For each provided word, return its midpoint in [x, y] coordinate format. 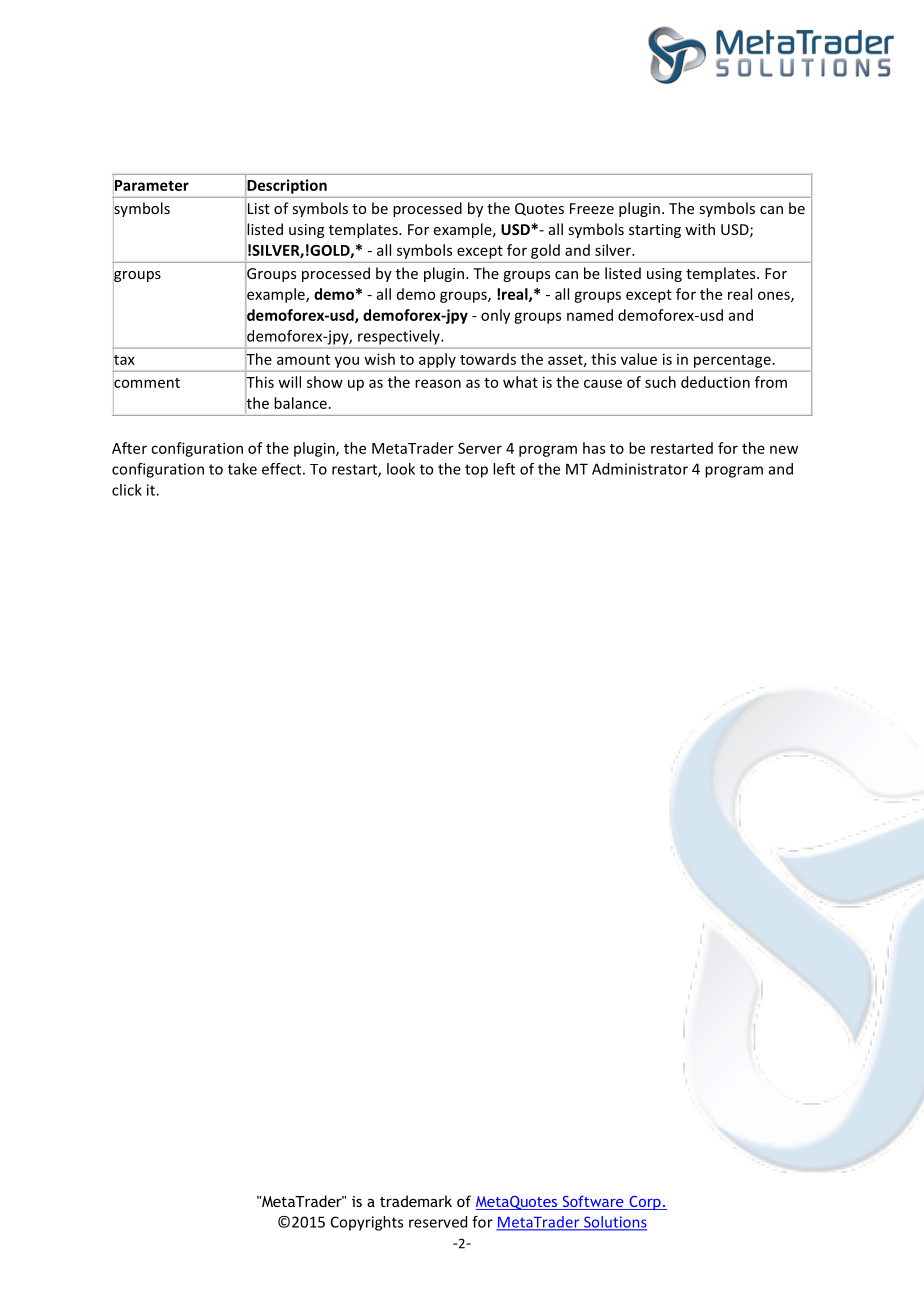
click [127, 490]
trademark [416, 1201]
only [495, 316]
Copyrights [367, 1223]
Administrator [640, 469]
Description [287, 186]
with [700, 229]
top [476, 471]
